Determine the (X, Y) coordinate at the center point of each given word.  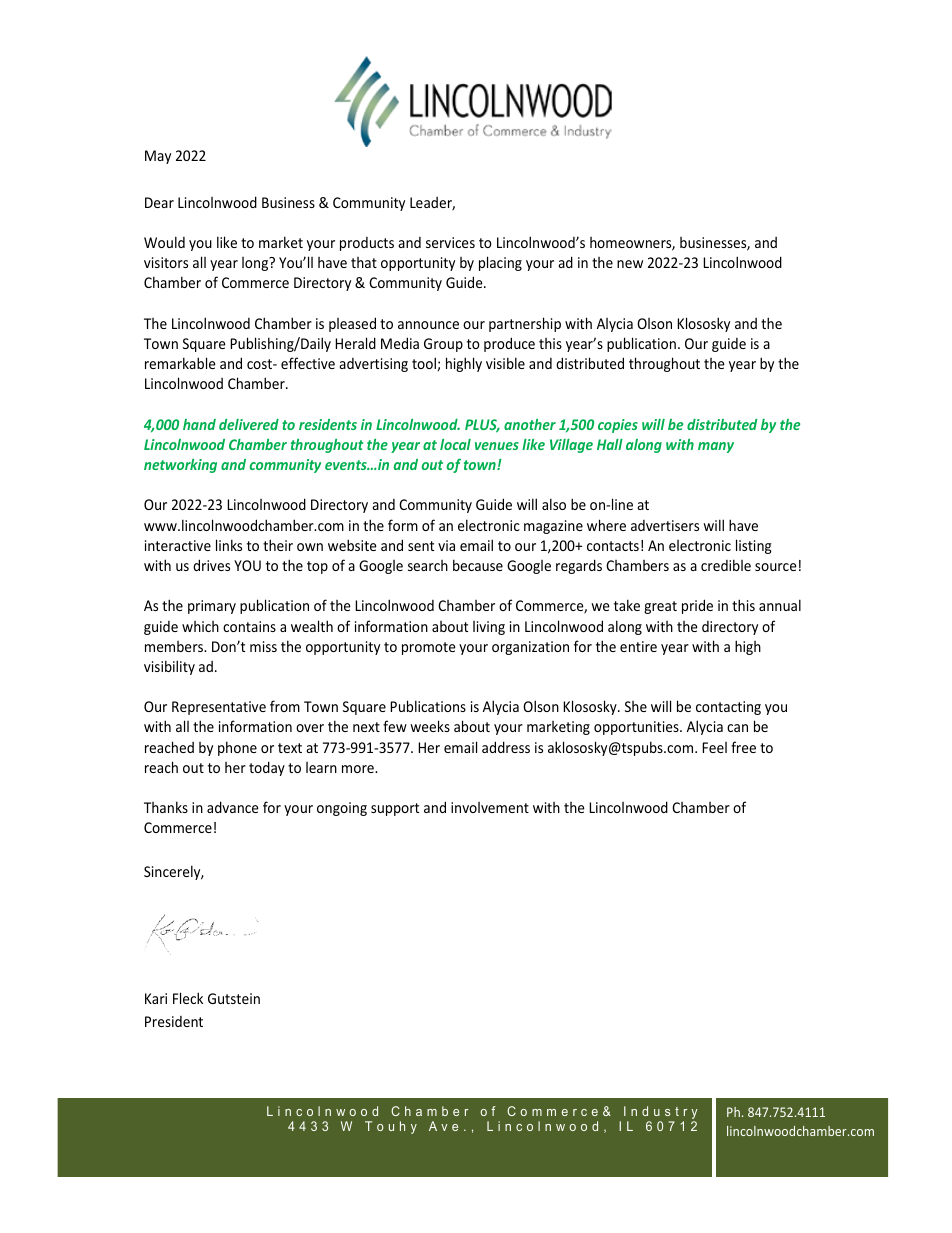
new (630, 264)
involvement (490, 807)
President (174, 1021)
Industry (661, 1112)
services (450, 242)
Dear (159, 202)
